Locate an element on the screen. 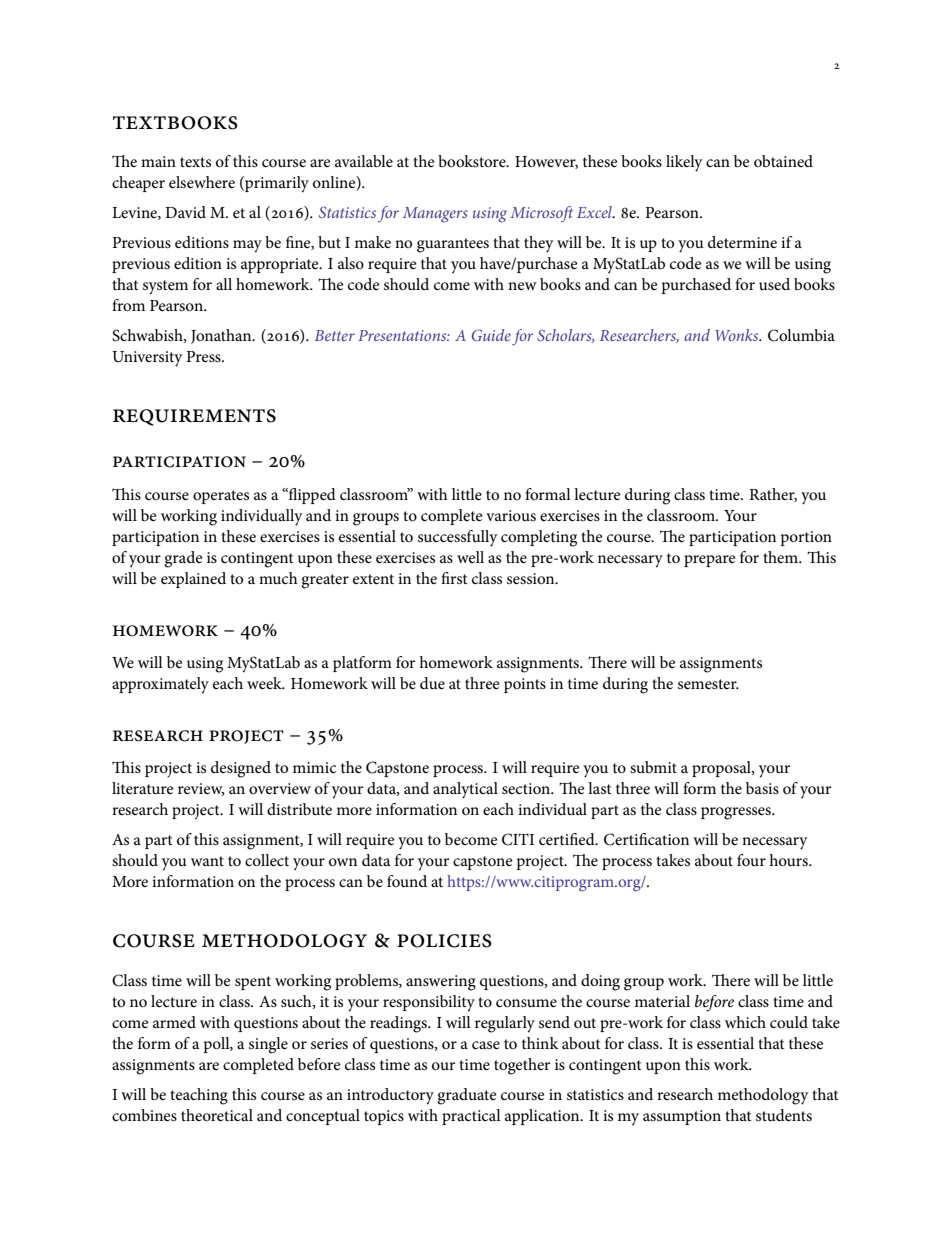 The width and height of the screenshot is (952, 1233). graduate is located at coordinates (466, 1096).
